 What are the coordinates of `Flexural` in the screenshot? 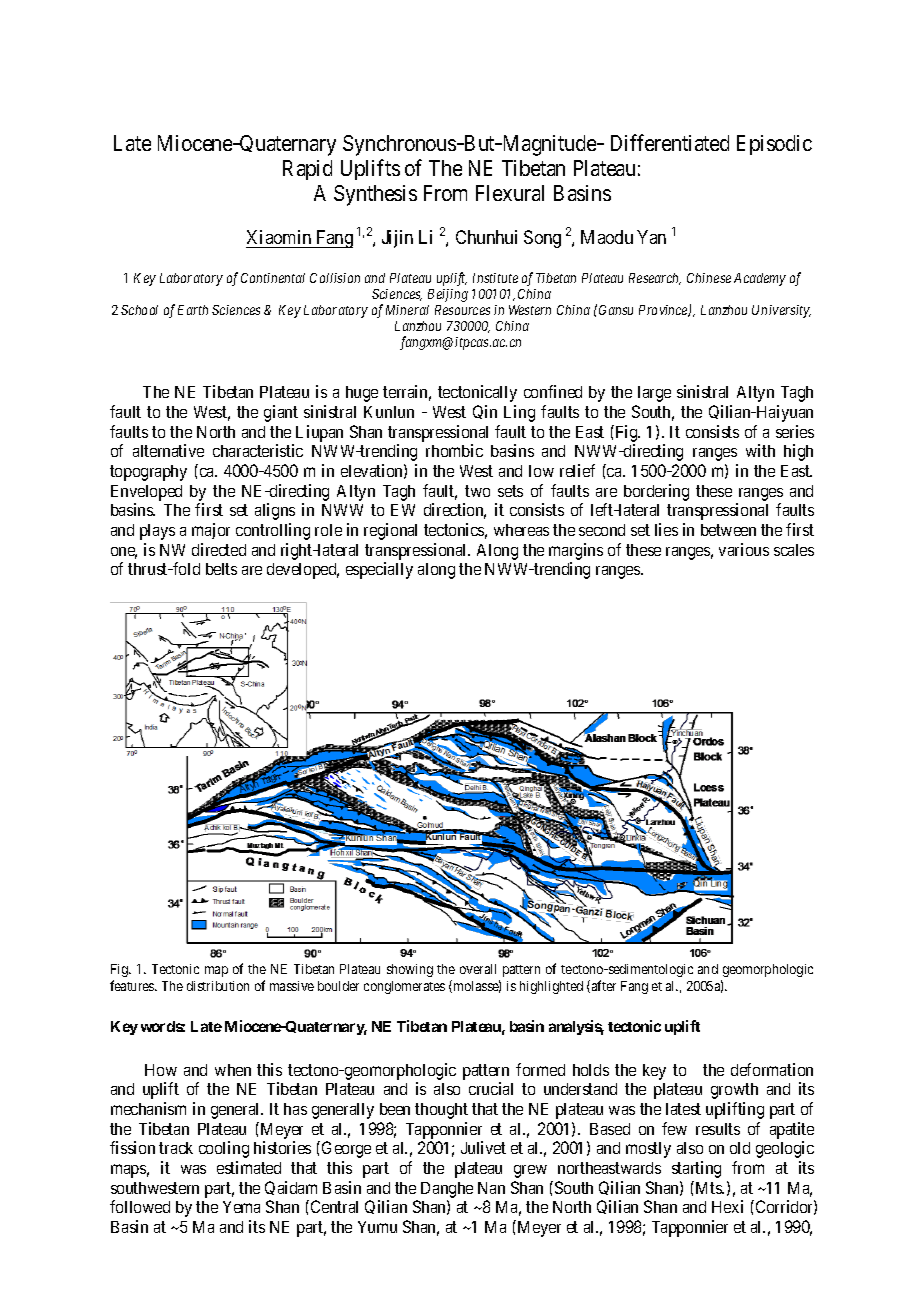 It's located at (510, 193).
